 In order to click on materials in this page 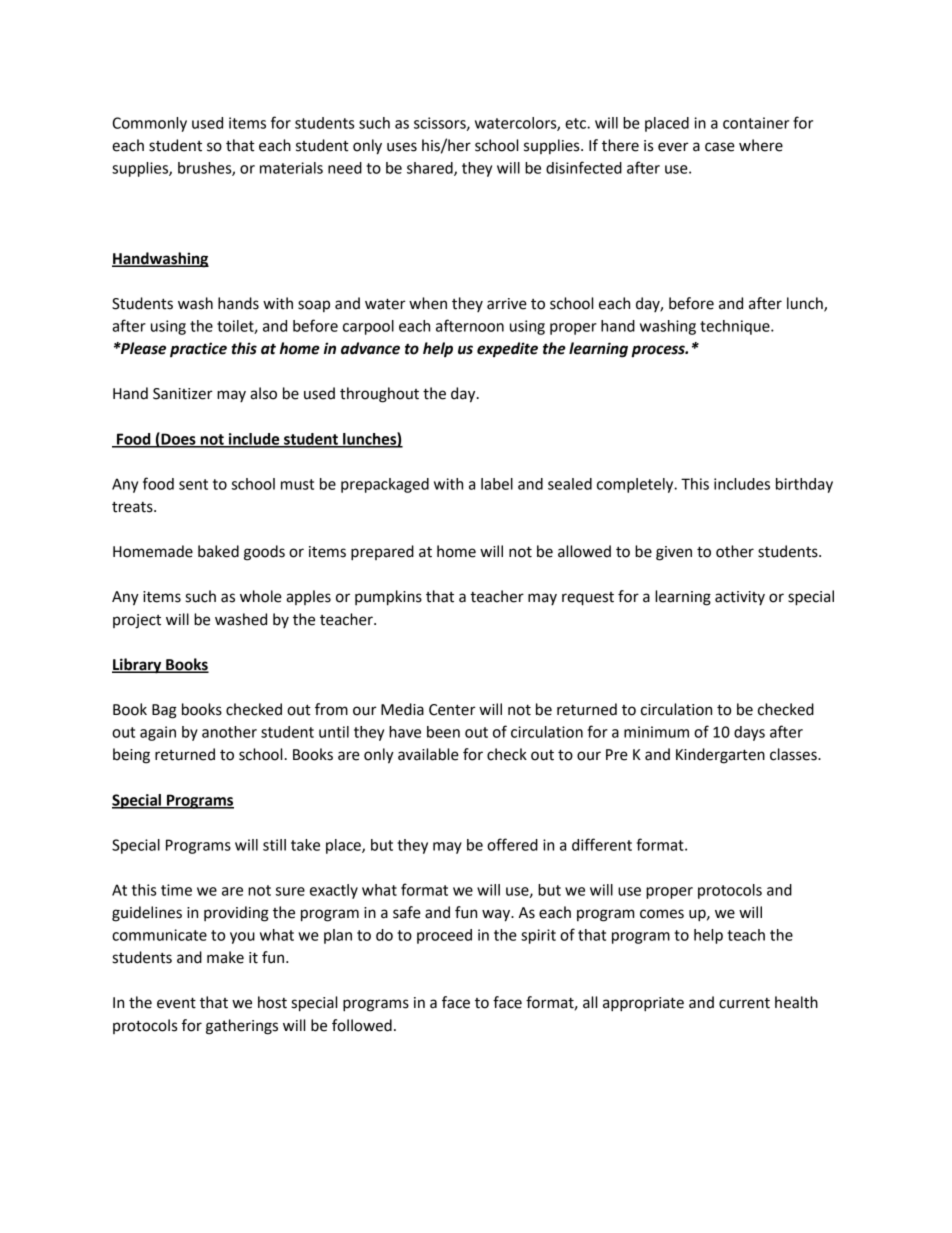, I will do `click(291, 168)`.
